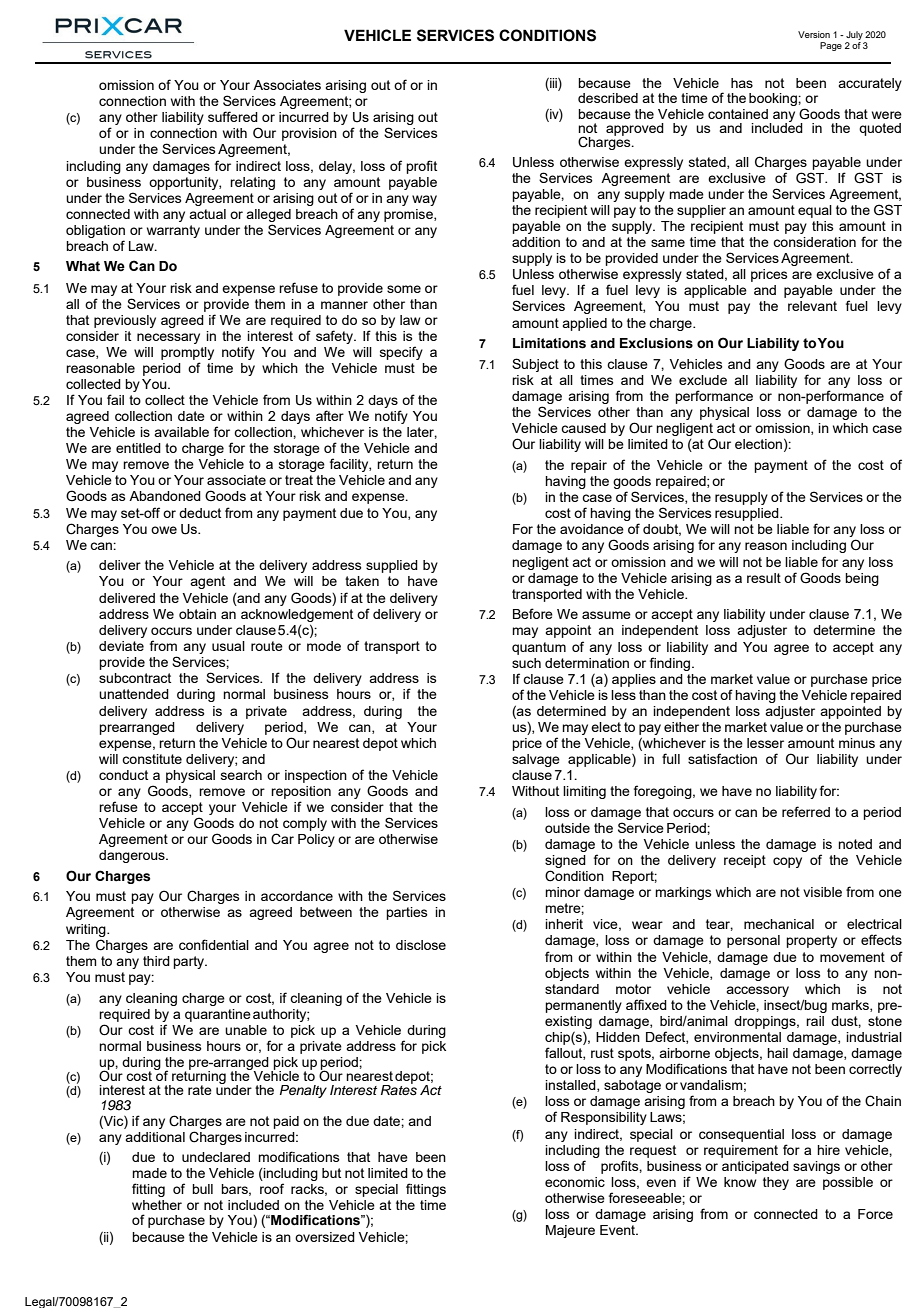 The width and height of the document is (924, 1308). What do you see at coordinates (233, 116) in the document?
I see `suffered` at bounding box center [233, 116].
